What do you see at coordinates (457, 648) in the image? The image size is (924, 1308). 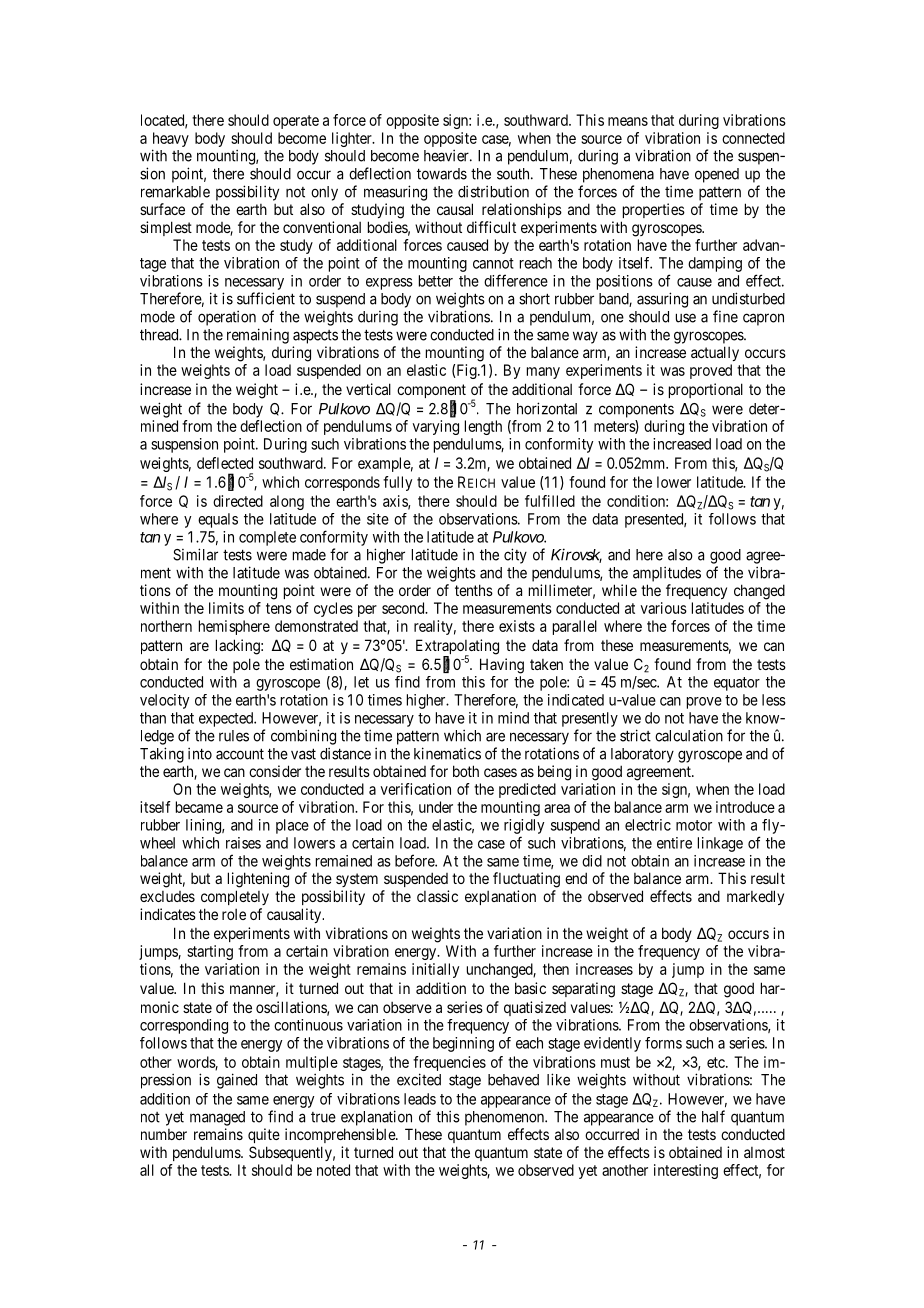 I see `Extrapolating` at bounding box center [457, 648].
